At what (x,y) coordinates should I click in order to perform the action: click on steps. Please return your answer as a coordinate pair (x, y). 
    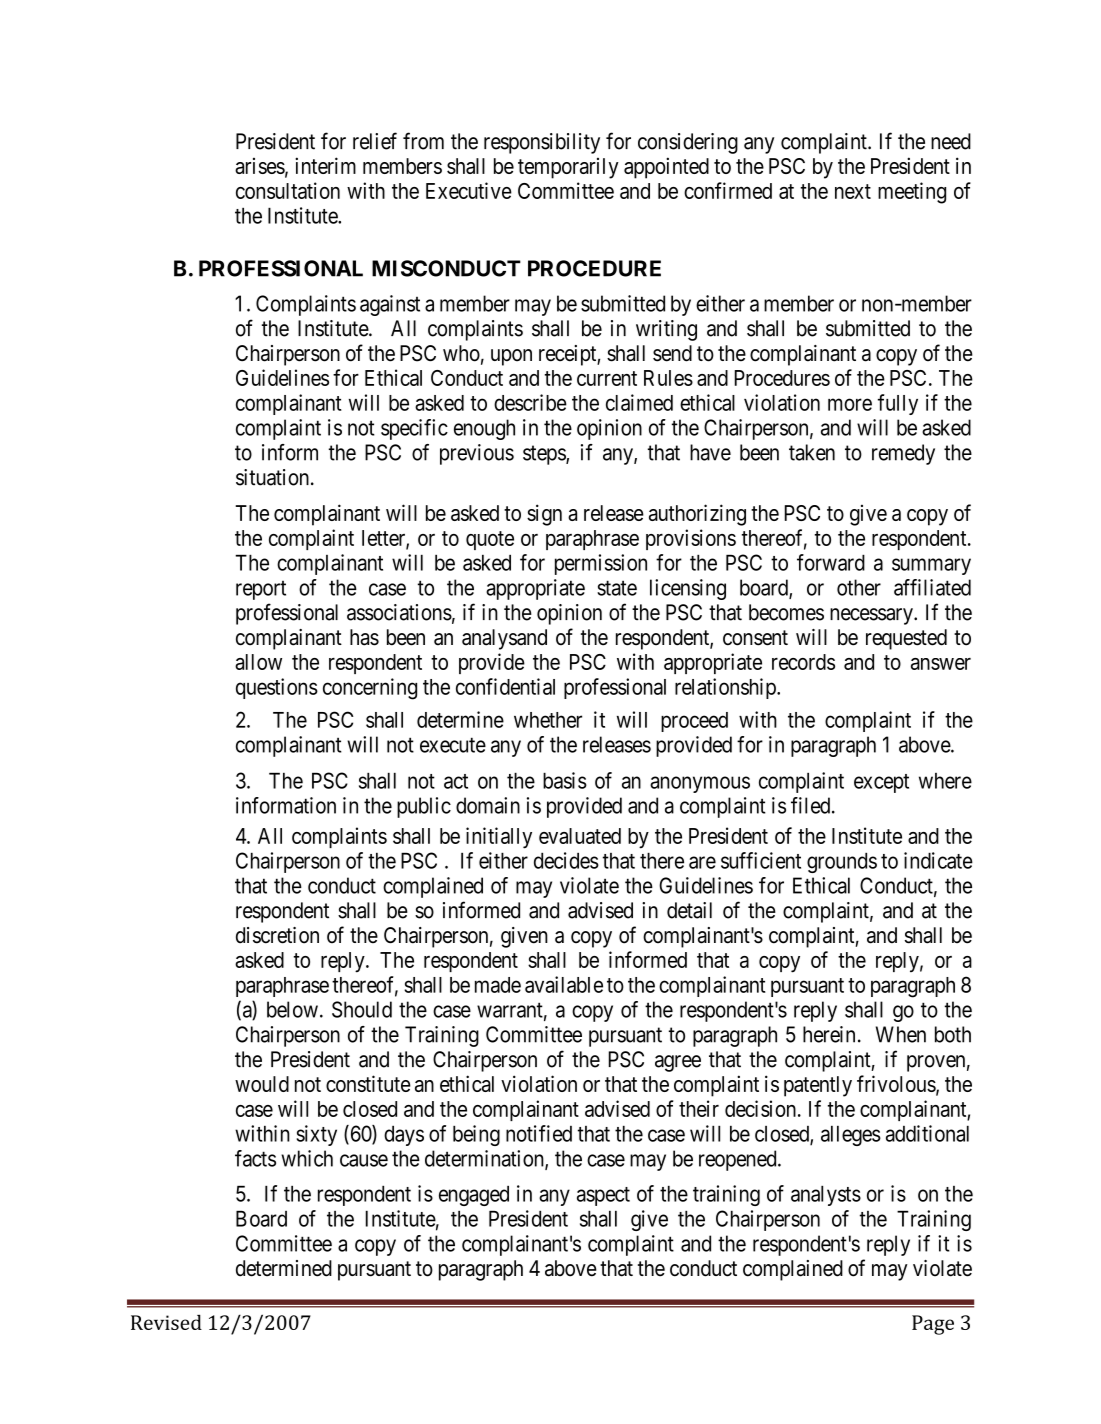
    Looking at the image, I should click on (545, 455).
